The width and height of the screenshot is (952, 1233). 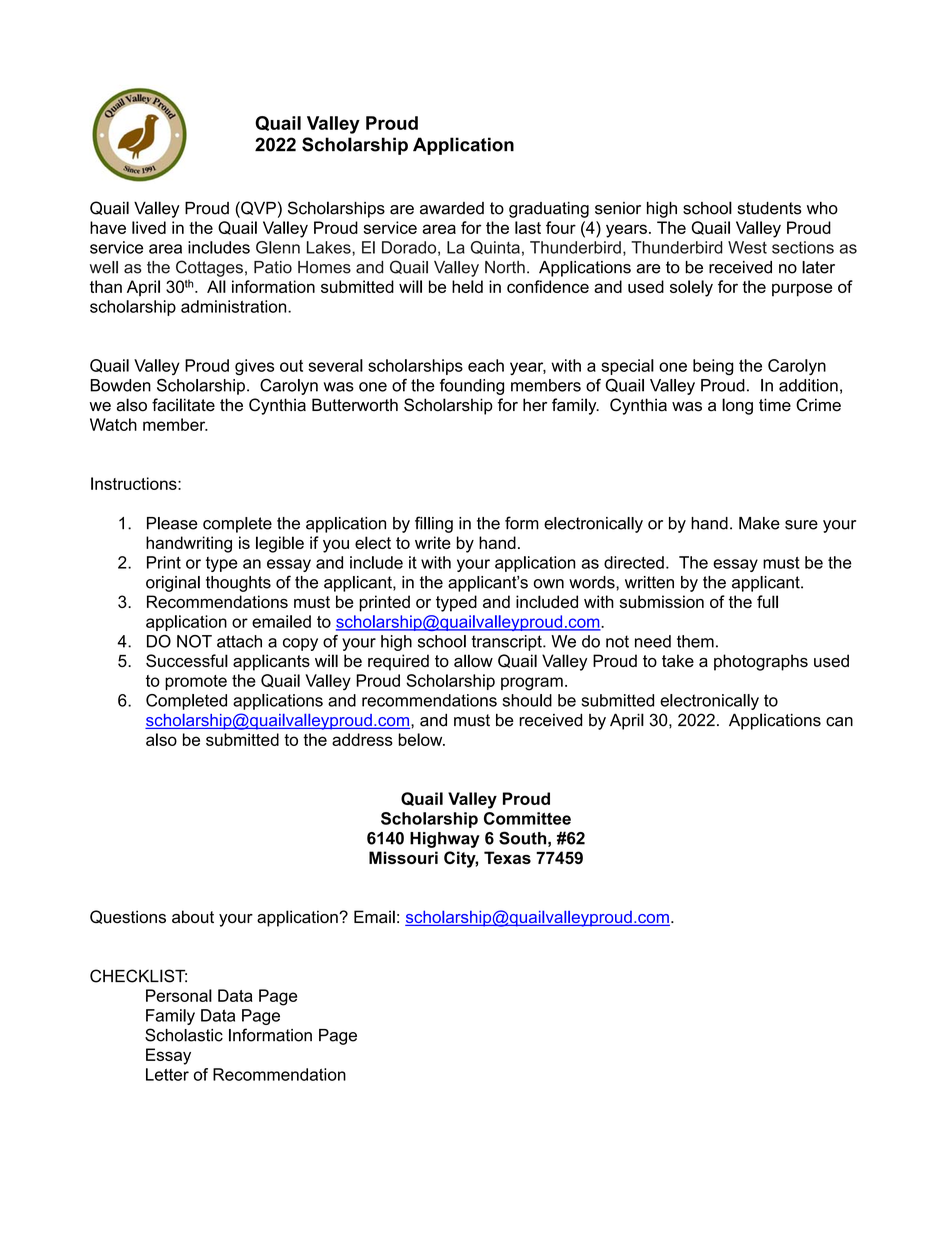 What do you see at coordinates (737, 406) in the screenshot?
I see `long` at bounding box center [737, 406].
